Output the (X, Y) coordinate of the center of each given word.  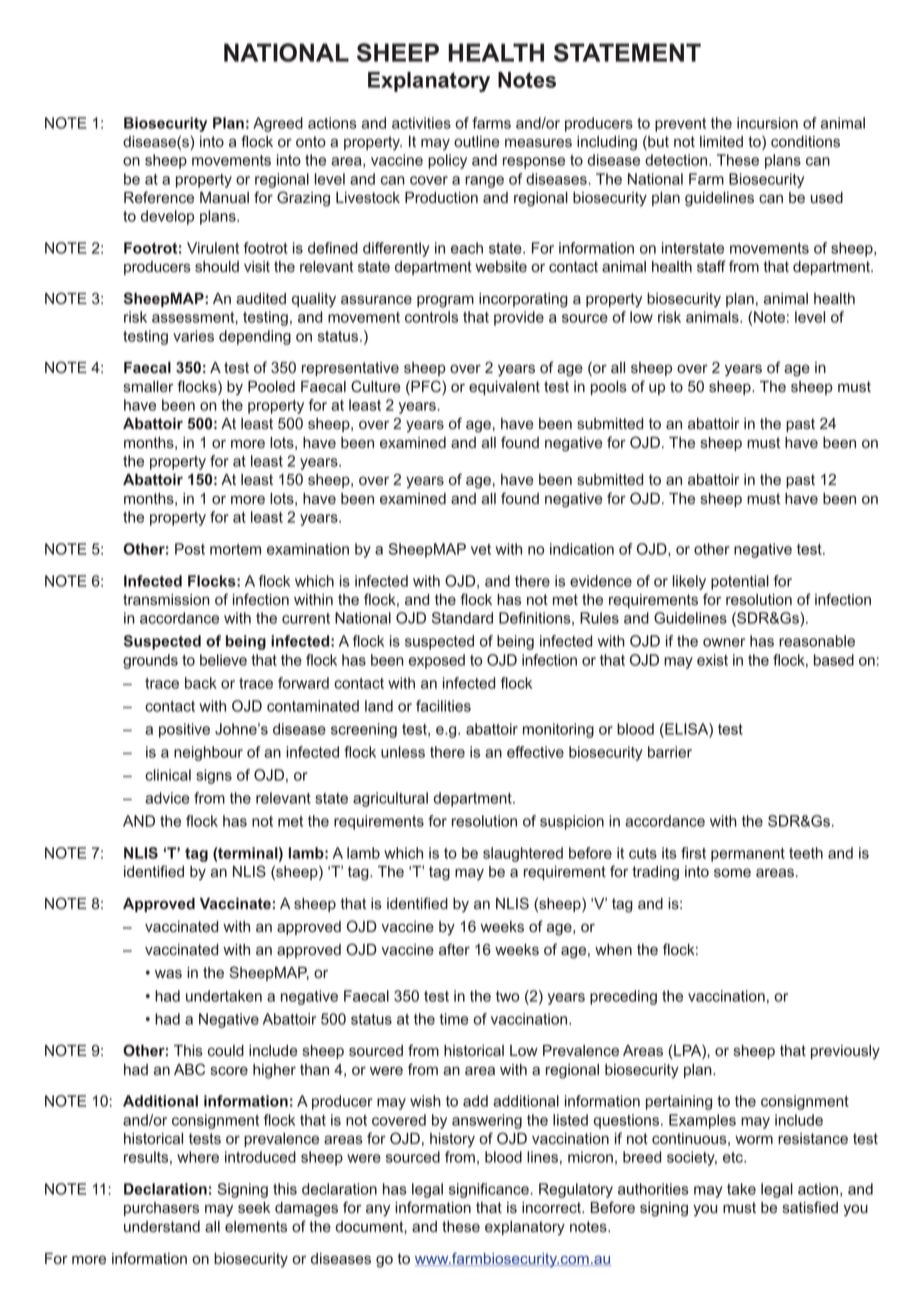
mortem (235, 549)
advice (167, 798)
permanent (748, 855)
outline (477, 142)
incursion (767, 123)
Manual (224, 198)
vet (481, 549)
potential (740, 582)
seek (254, 1208)
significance (490, 1190)
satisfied (810, 1207)
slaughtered (523, 854)
